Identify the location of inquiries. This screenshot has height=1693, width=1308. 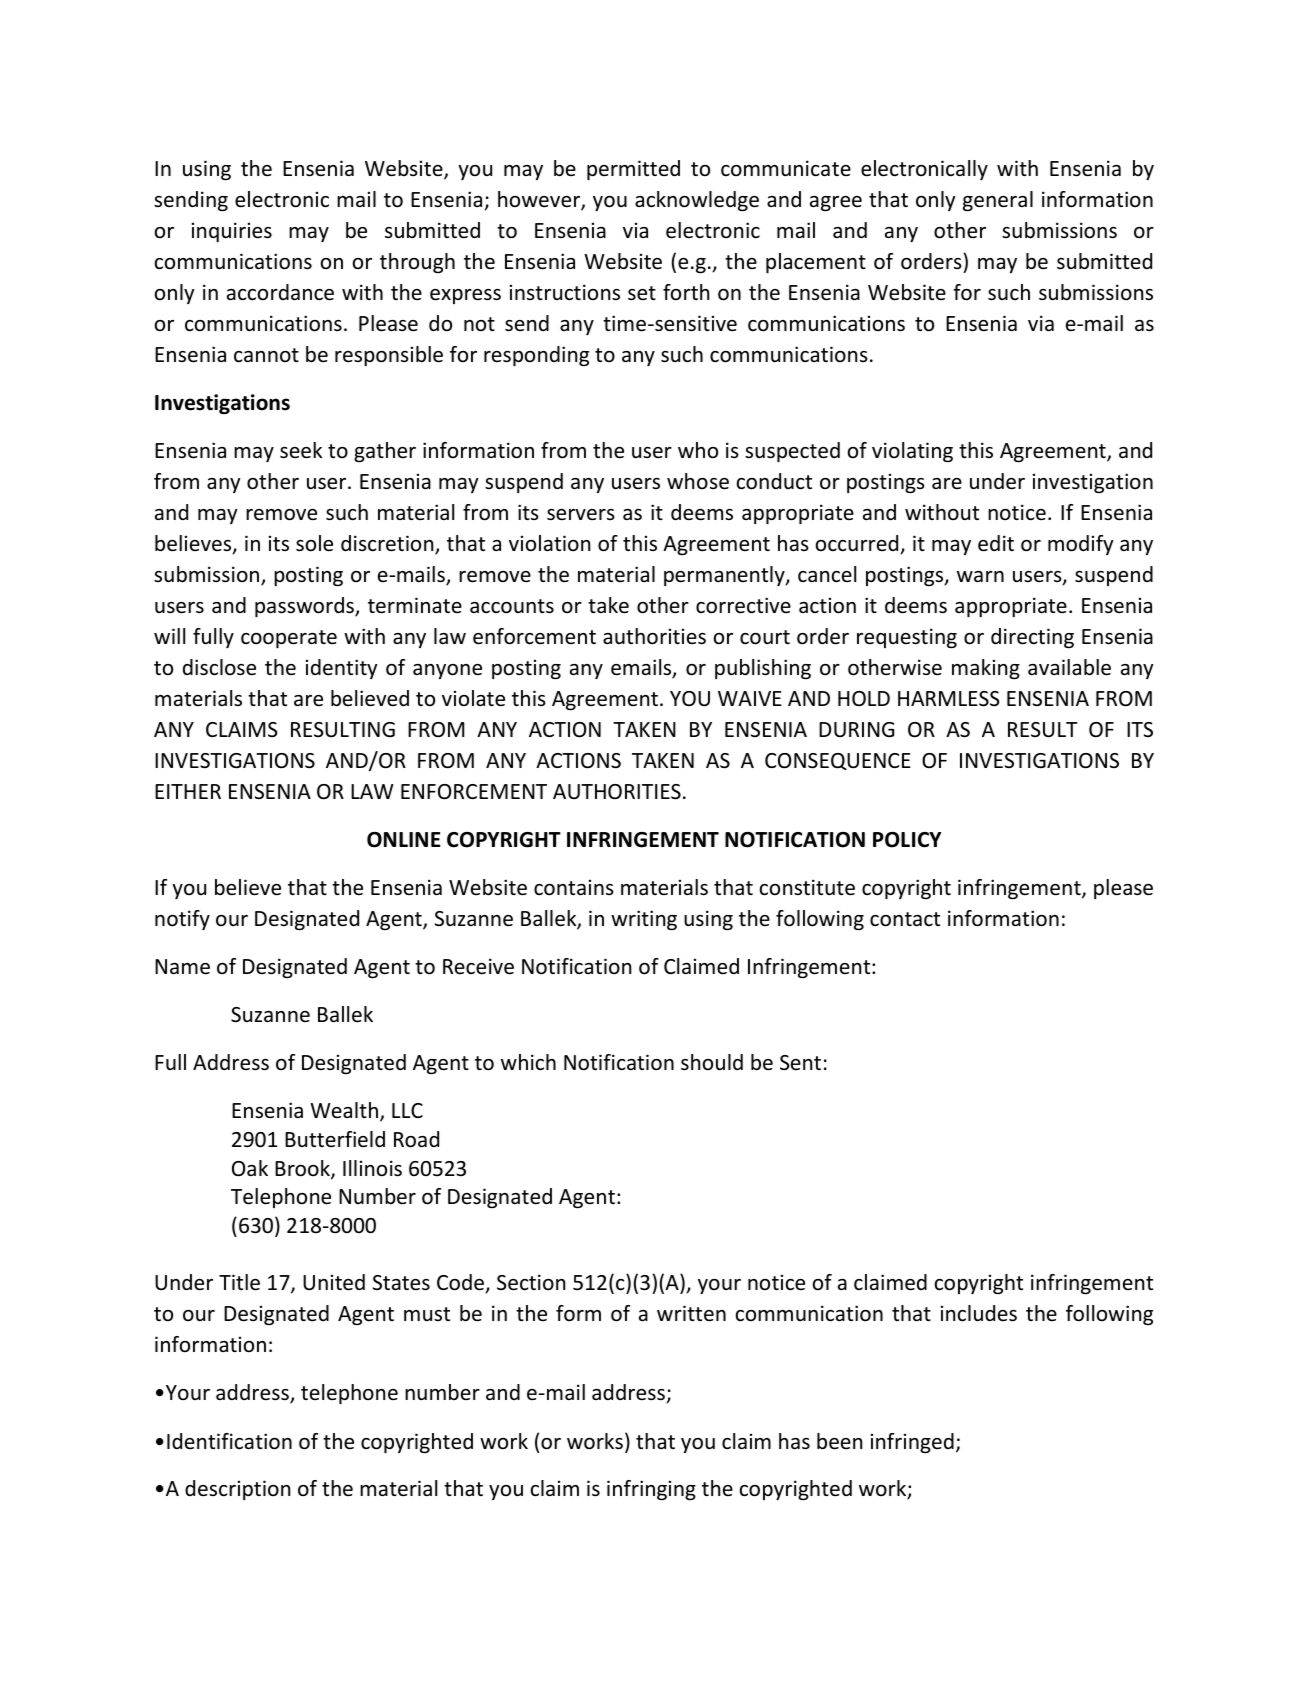
(232, 232).
